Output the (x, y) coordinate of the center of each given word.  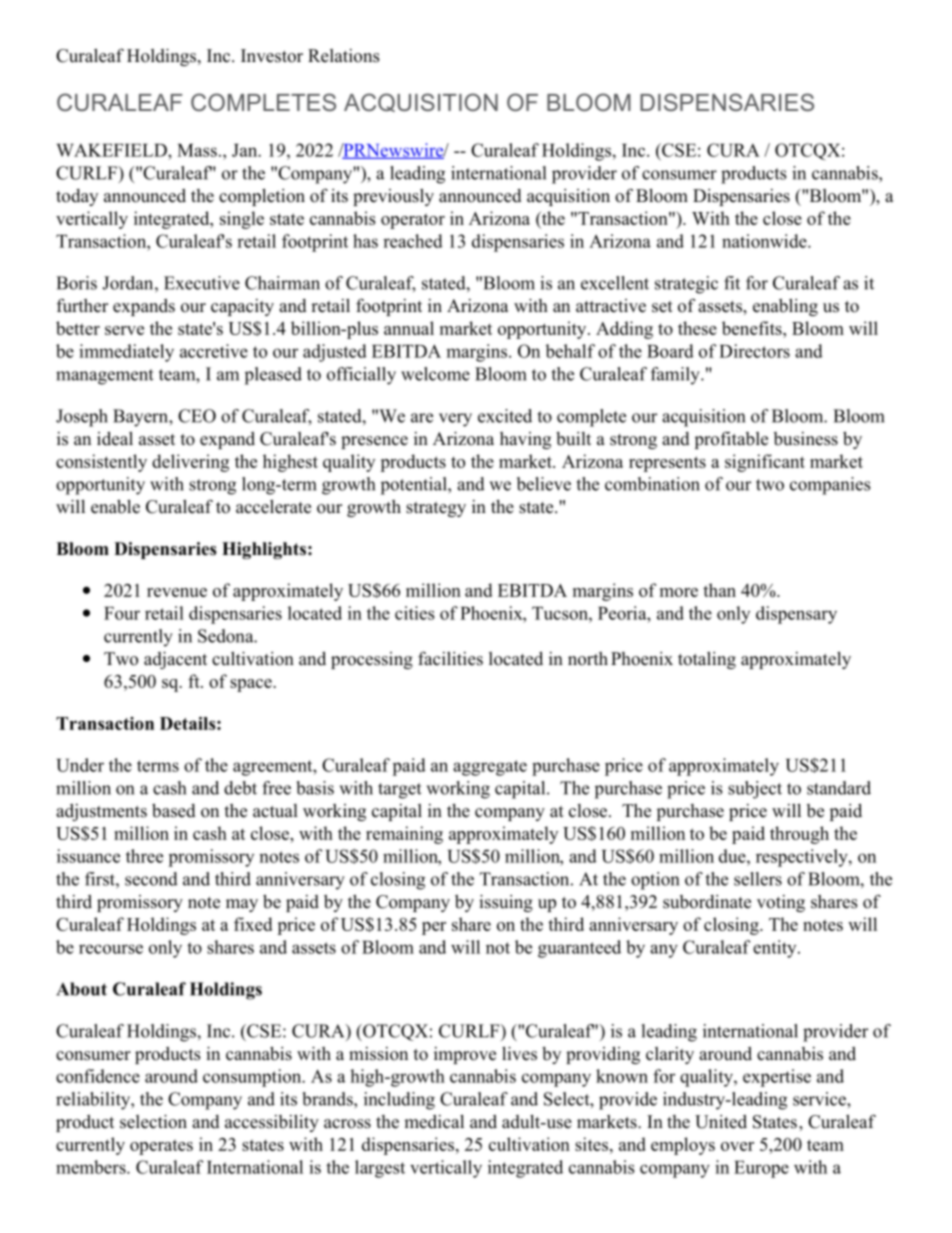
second (151, 879)
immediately (126, 353)
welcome (435, 374)
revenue (177, 592)
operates (161, 1147)
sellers (758, 879)
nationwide (765, 241)
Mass (197, 150)
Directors (754, 351)
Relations (344, 56)
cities (414, 613)
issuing (506, 903)
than (719, 590)
